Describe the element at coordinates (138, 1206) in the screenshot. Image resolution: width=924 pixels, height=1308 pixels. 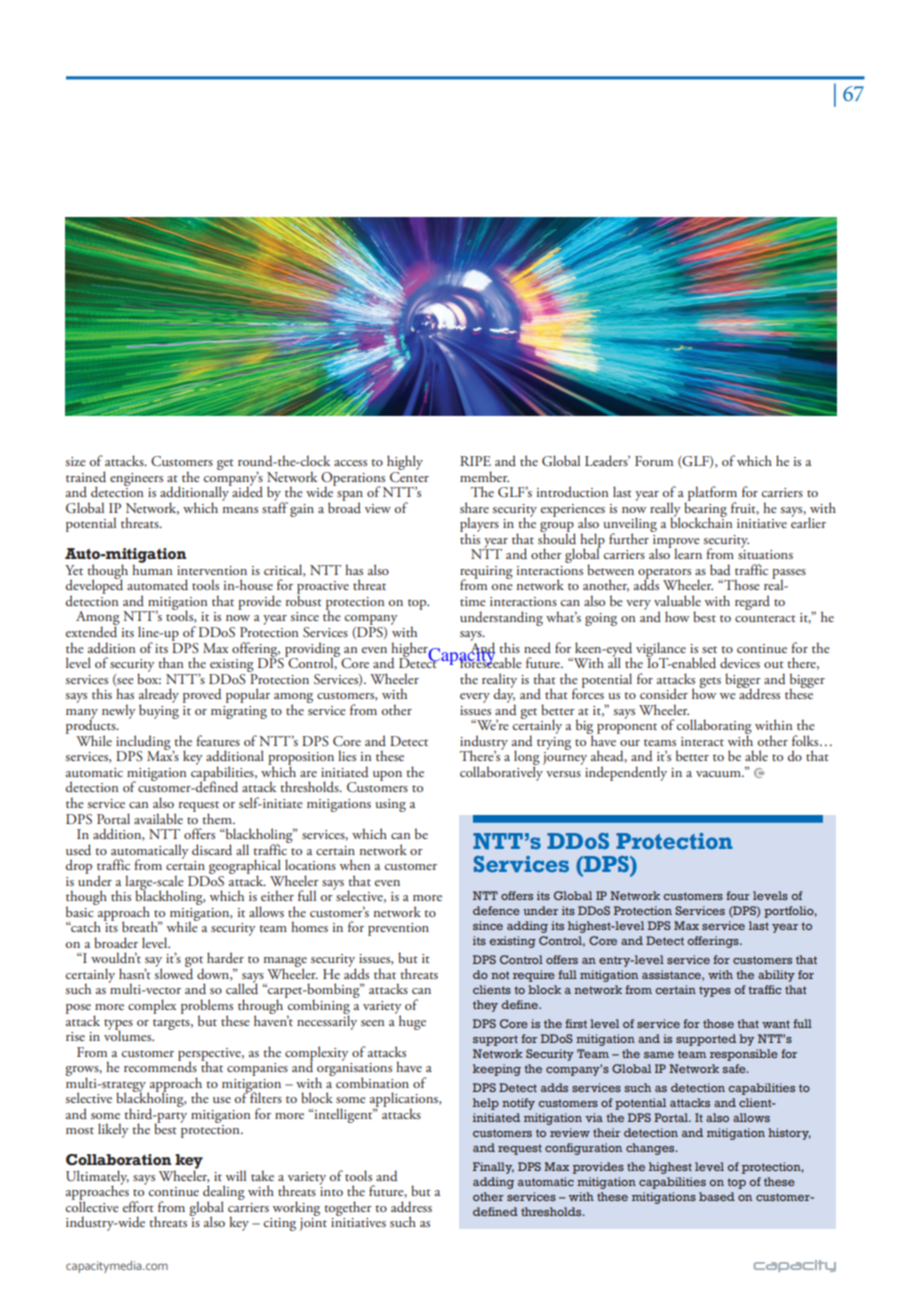
I see `effort` at that location.
